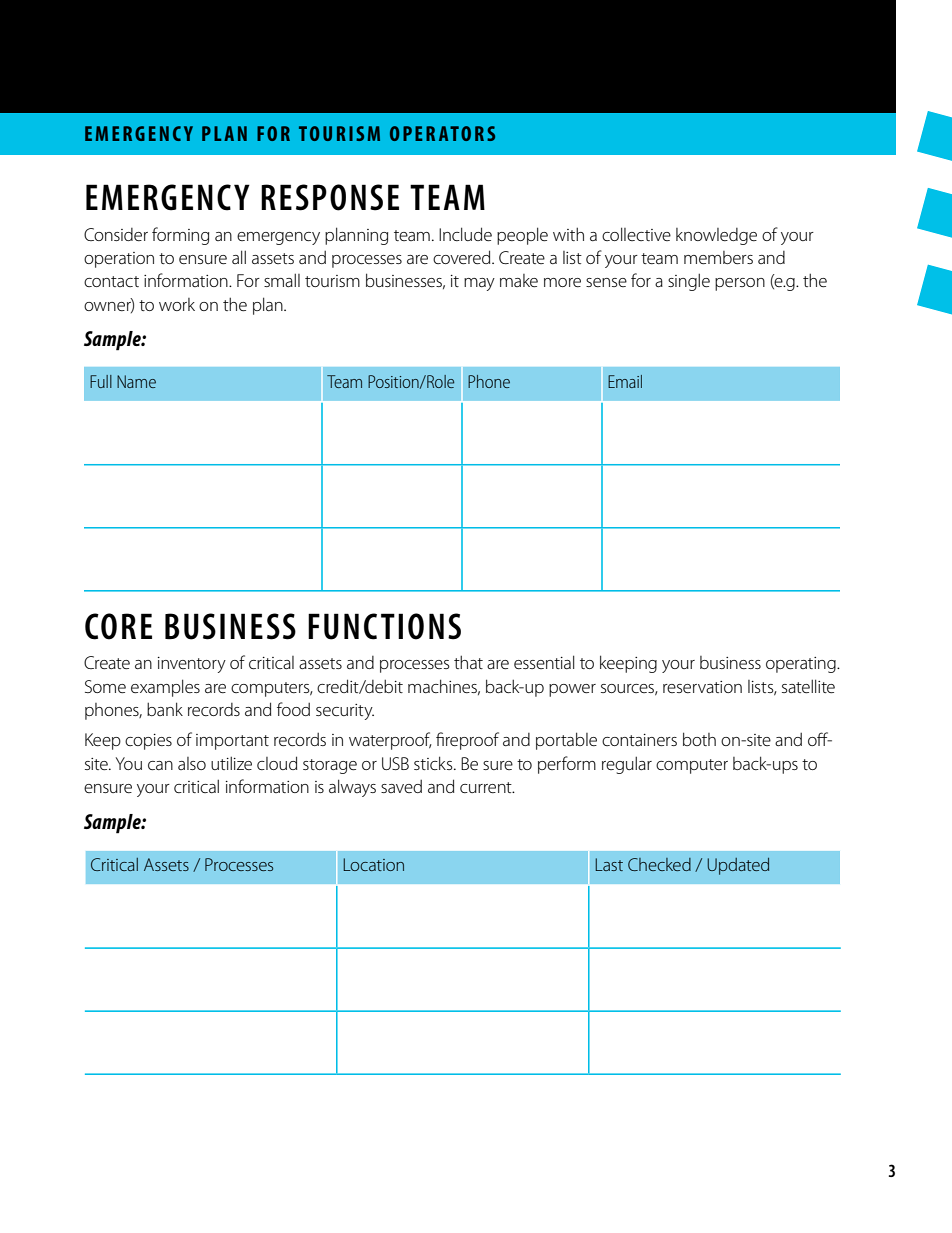  Describe the element at coordinates (716, 236) in the screenshot. I see `knowledge` at that location.
